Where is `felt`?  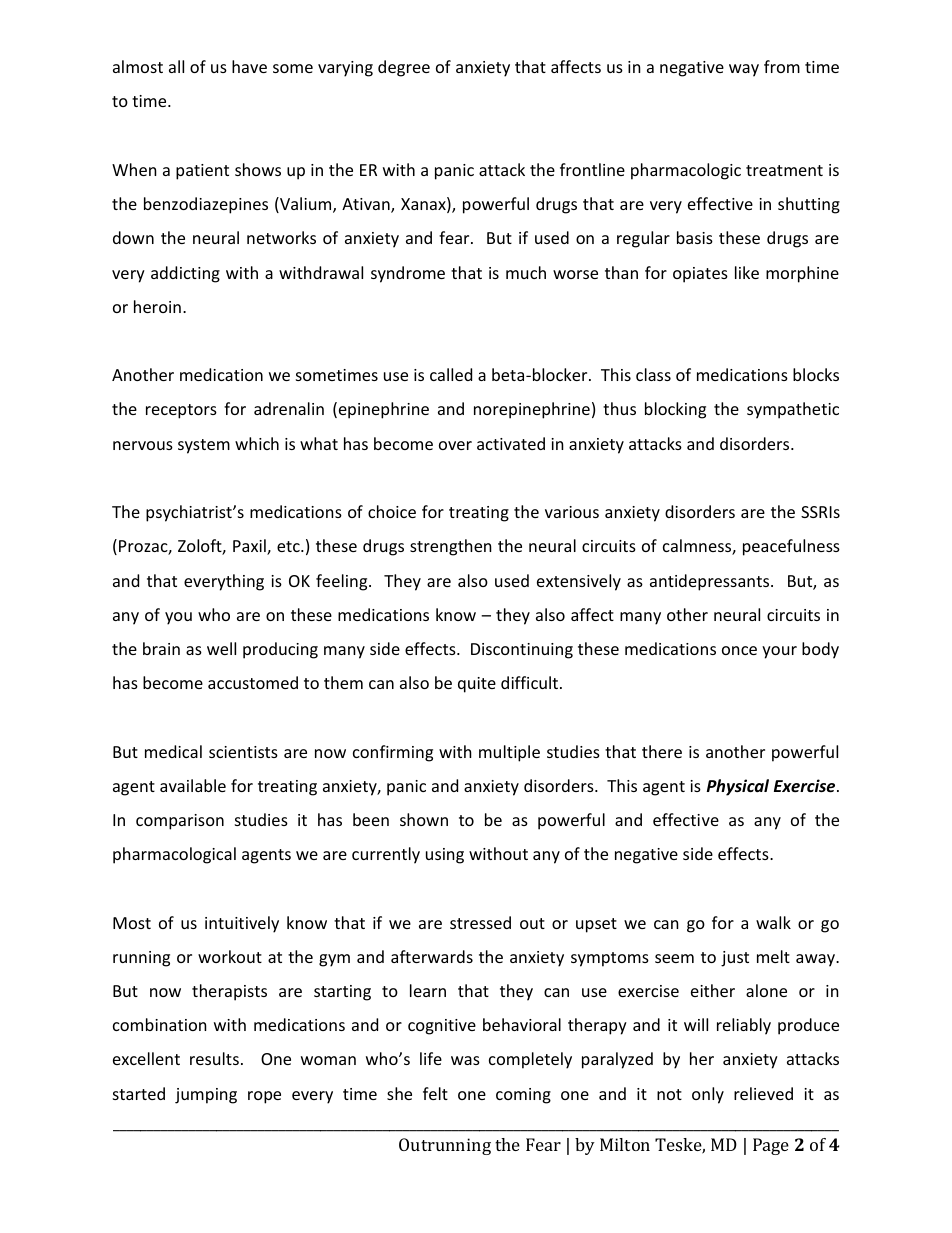
felt is located at coordinates (435, 1093).
